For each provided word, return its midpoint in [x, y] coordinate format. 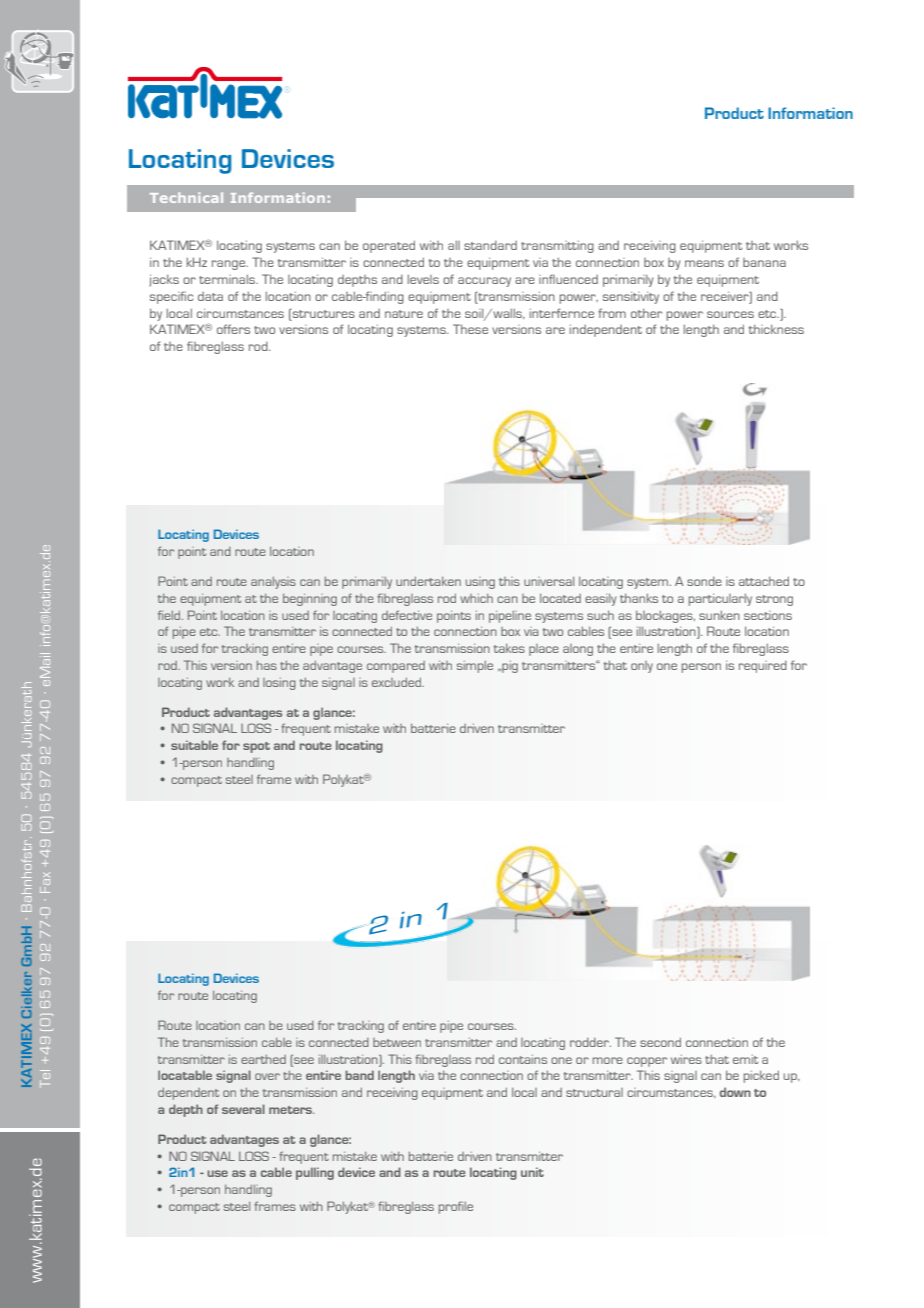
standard [490, 245]
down [735, 1092]
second [660, 1042]
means [704, 263]
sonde [704, 581]
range [230, 265]
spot [256, 747]
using [480, 583]
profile [456, 1207]
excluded [398, 682]
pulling [315, 1173]
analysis [273, 583]
